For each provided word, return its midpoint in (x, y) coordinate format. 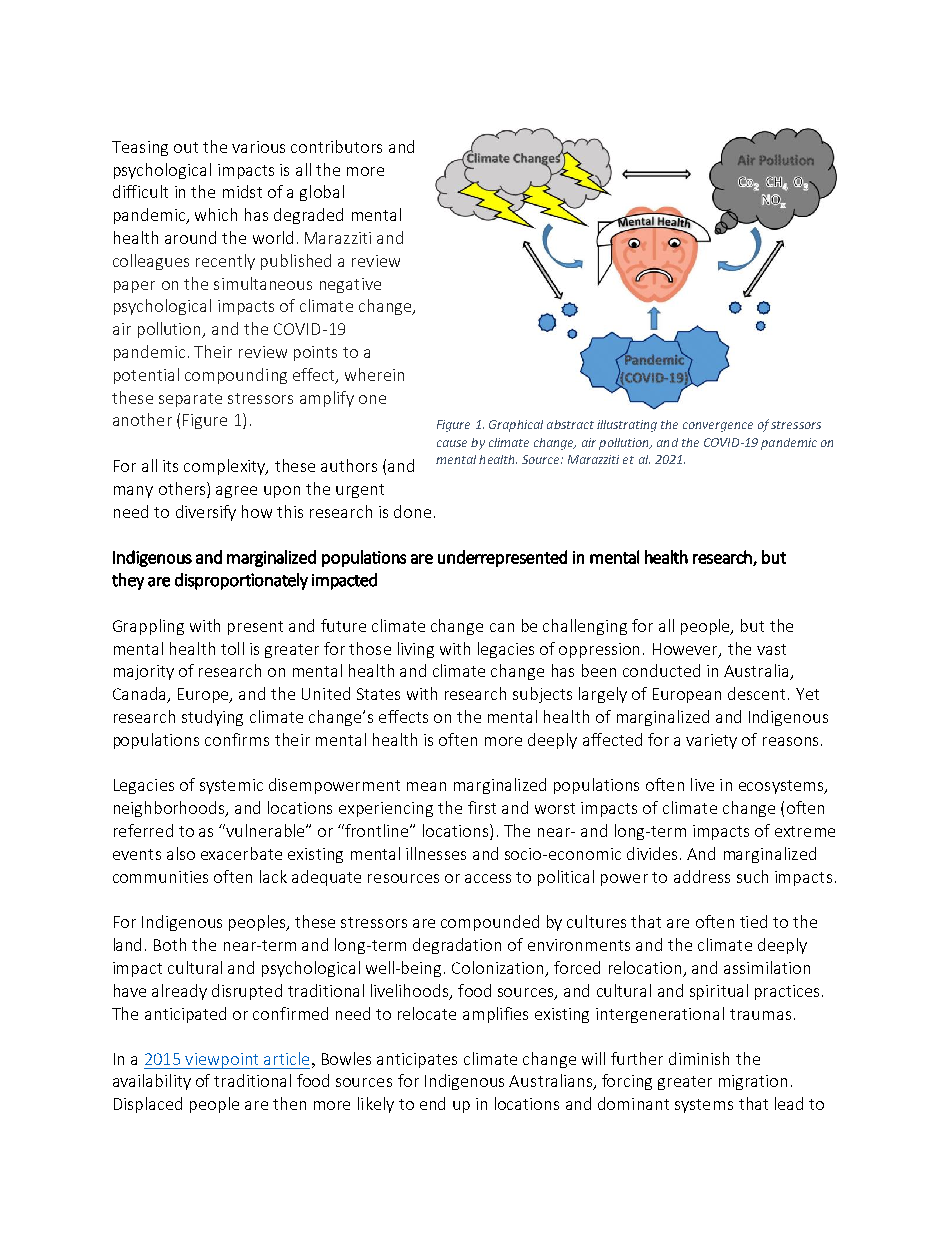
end (432, 1103)
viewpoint (222, 1061)
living (416, 650)
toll (232, 648)
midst (242, 191)
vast (771, 649)
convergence (718, 427)
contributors (336, 146)
